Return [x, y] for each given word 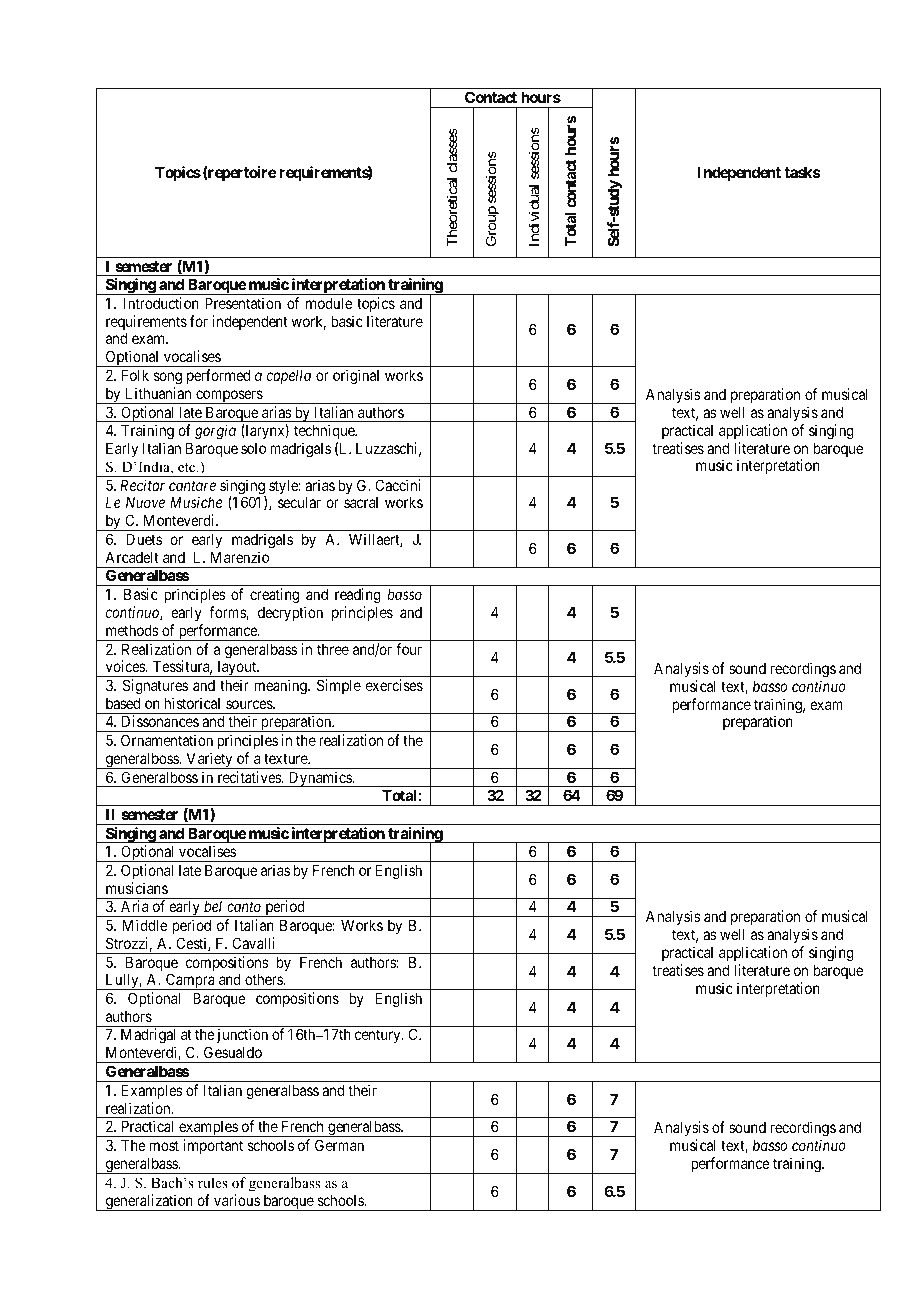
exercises [394, 685]
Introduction [161, 303]
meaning [282, 687]
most [164, 1145]
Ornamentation [167, 740]
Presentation [243, 303]
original [356, 377]
